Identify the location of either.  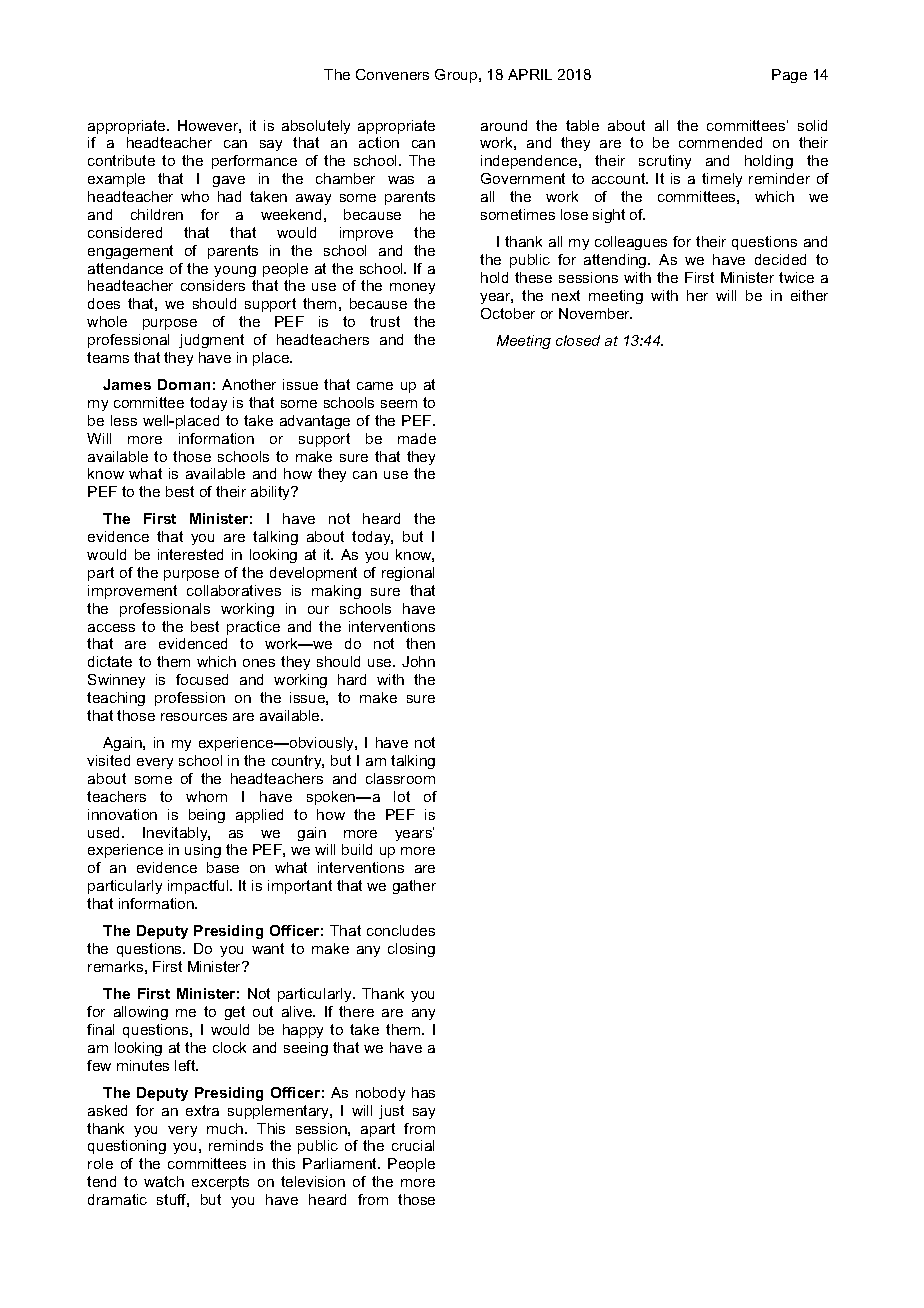
(809, 295).
